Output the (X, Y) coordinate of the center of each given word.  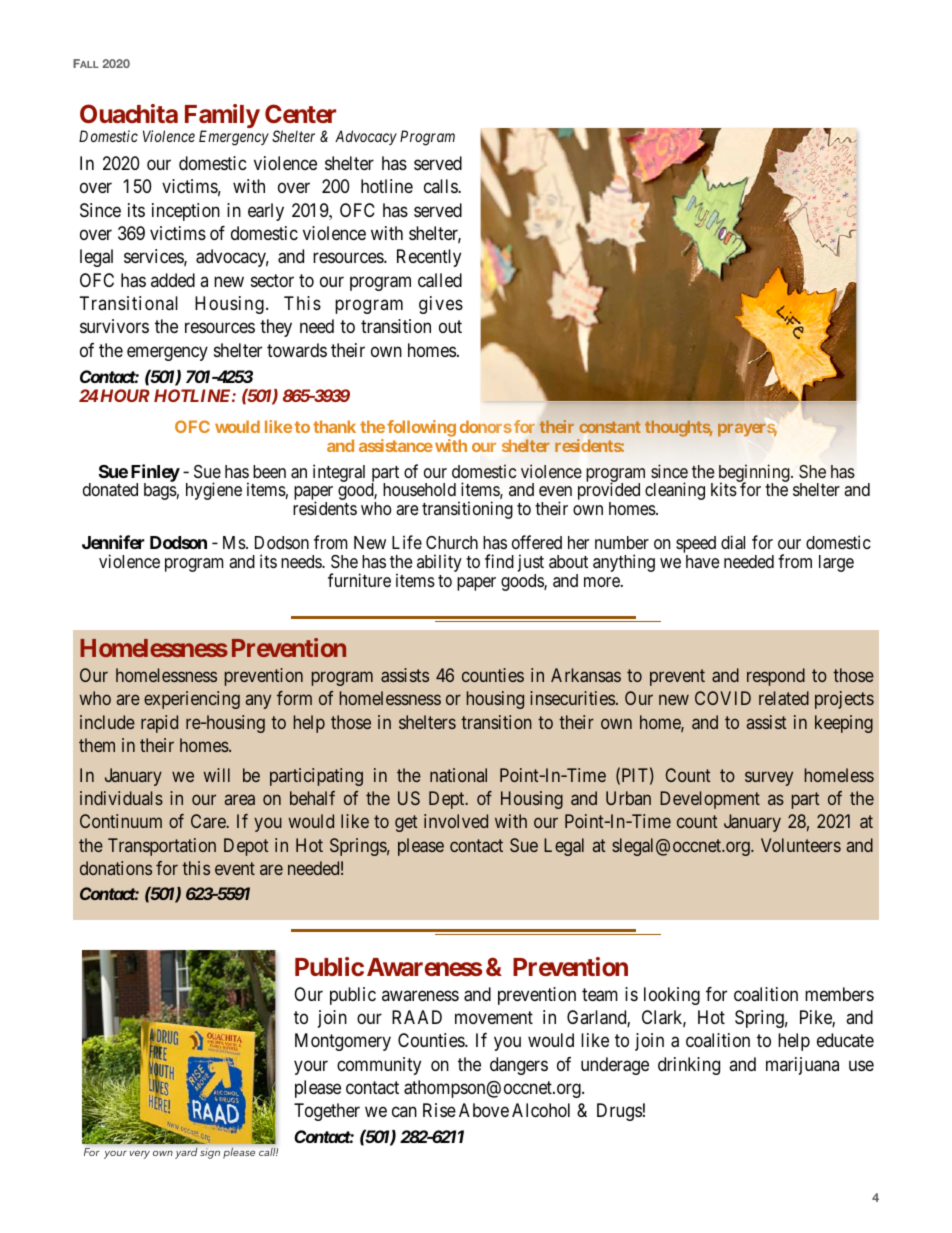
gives (441, 305)
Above (484, 1110)
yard (186, 1153)
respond (776, 677)
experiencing (192, 700)
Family (222, 117)
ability (439, 563)
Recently (429, 258)
